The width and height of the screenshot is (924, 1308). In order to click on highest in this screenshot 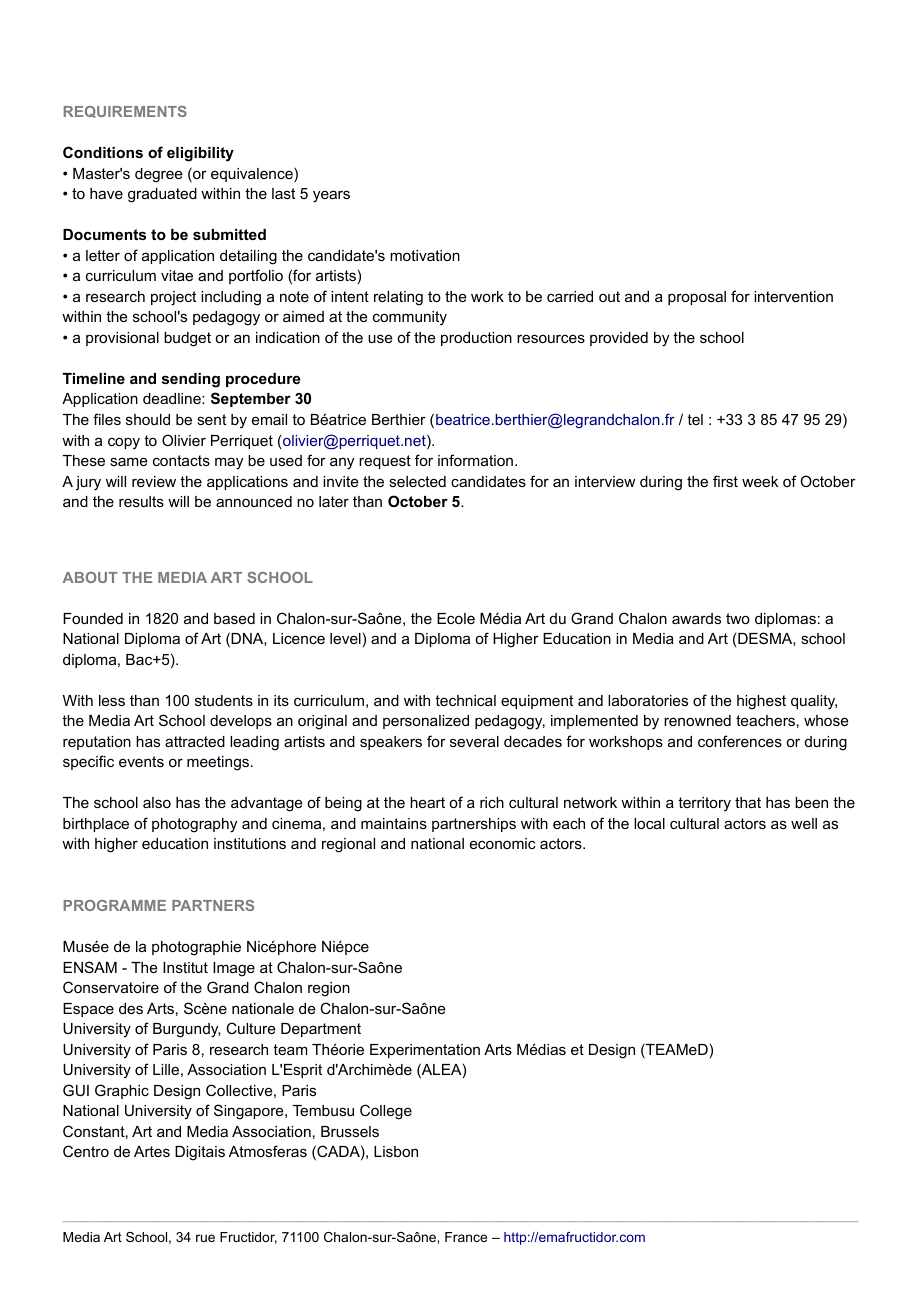, I will do `click(761, 702)`.
